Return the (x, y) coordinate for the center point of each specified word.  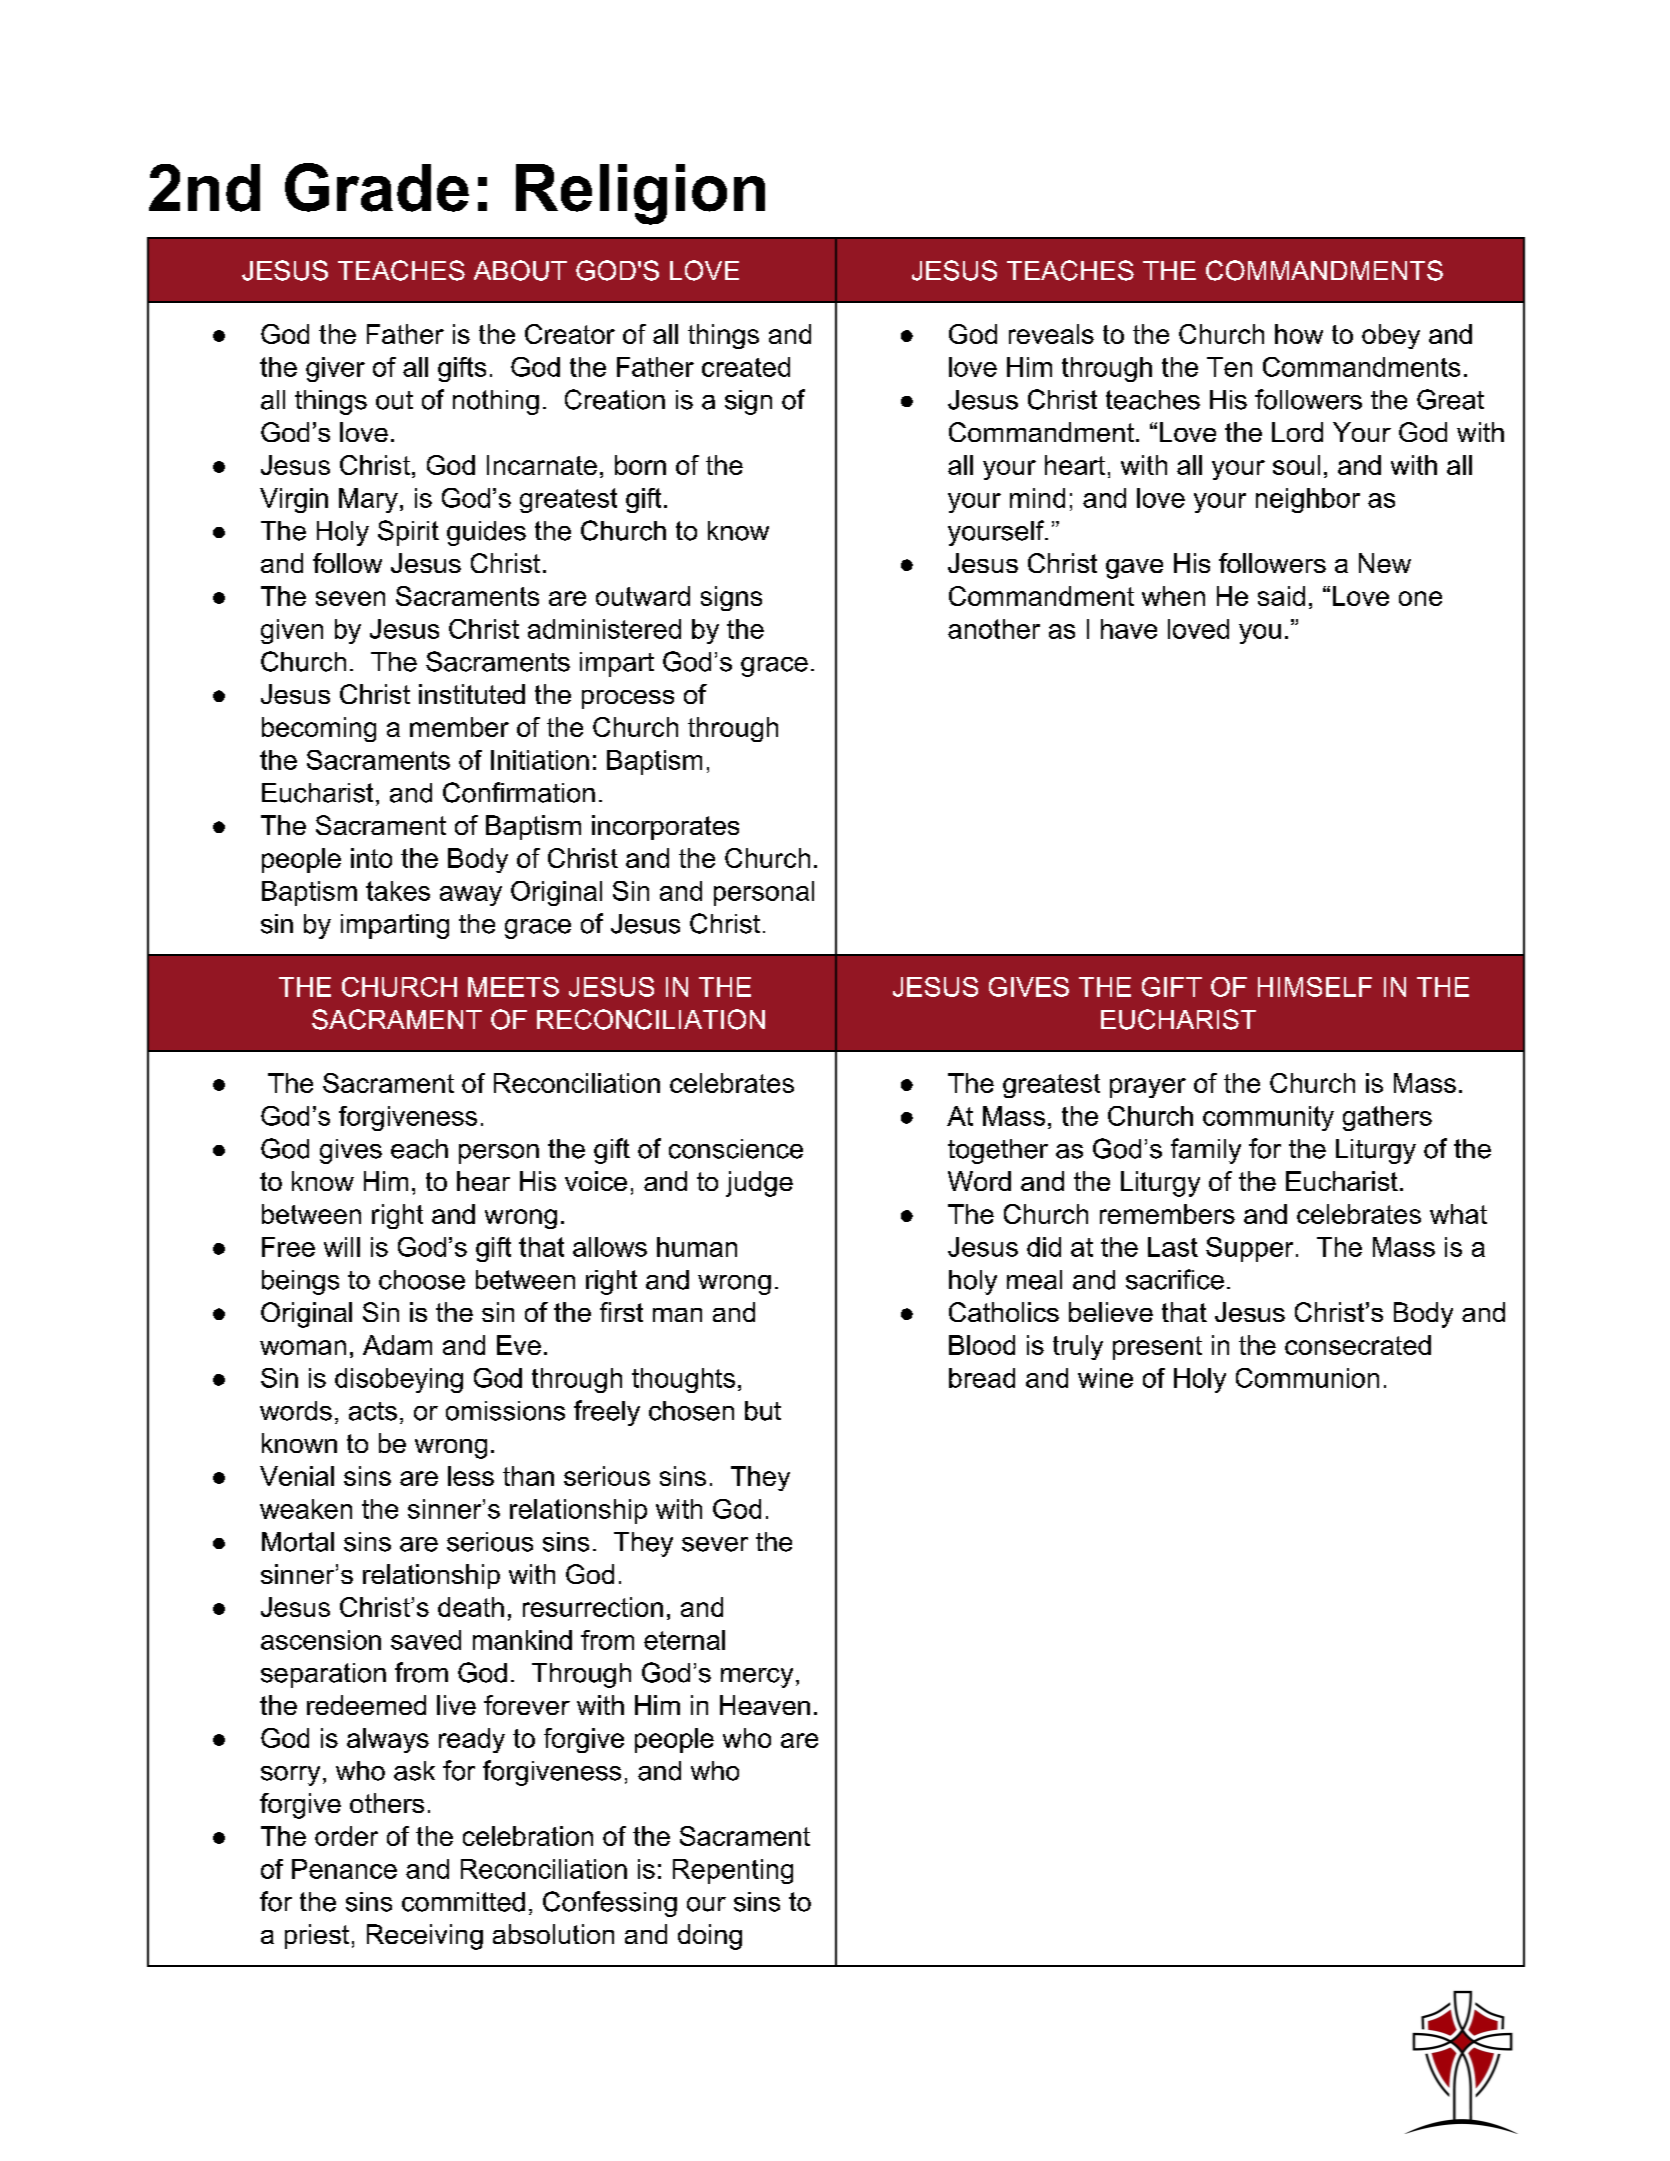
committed (463, 1902)
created (746, 367)
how (1299, 334)
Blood (982, 1345)
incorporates (665, 827)
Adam (397, 1345)
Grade (377, 187)
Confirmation (519, 792)
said (1281, 596)
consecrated (1358, 1345)
